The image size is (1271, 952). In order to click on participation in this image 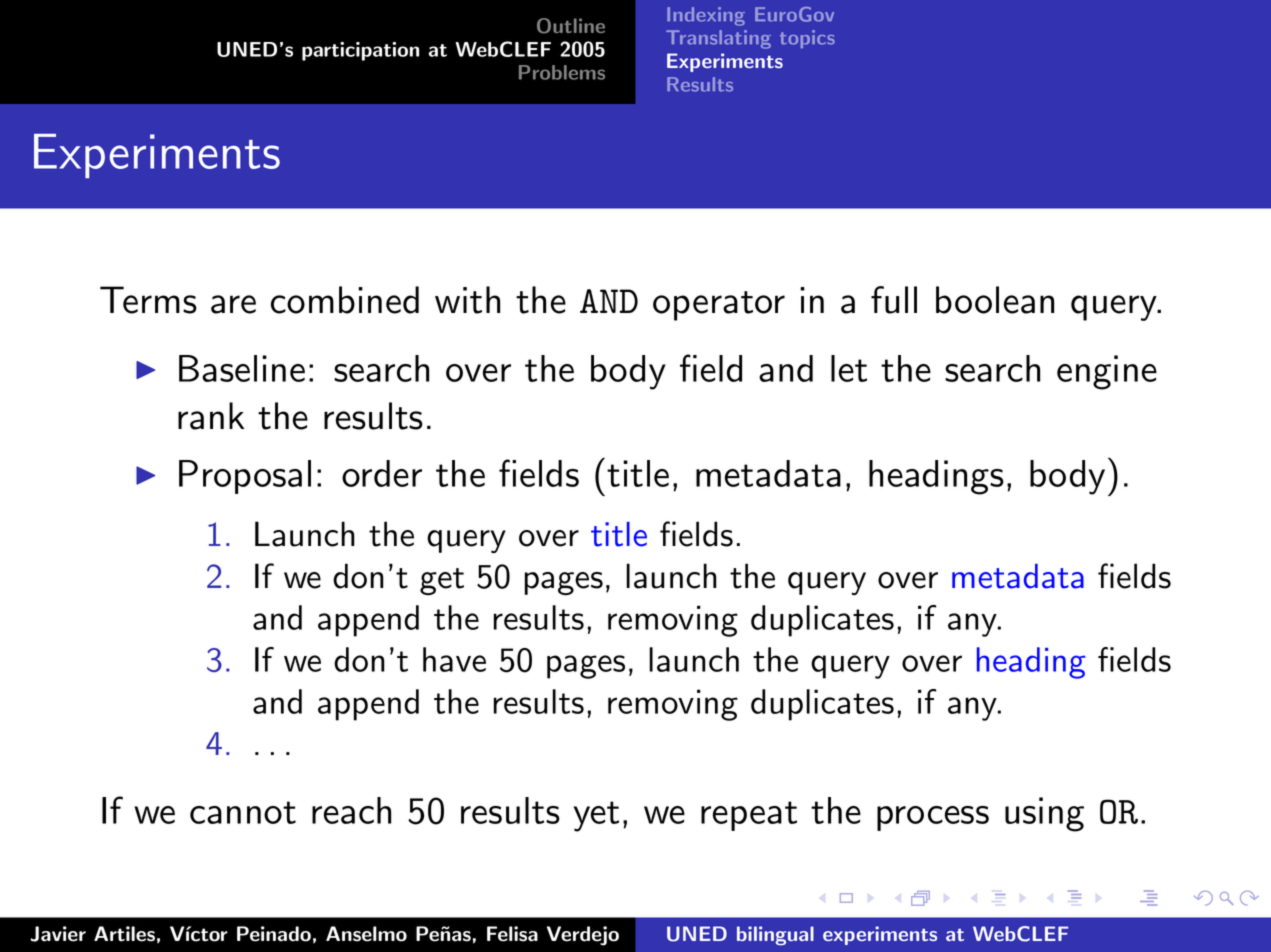, I will do `click(360, 51)`.
